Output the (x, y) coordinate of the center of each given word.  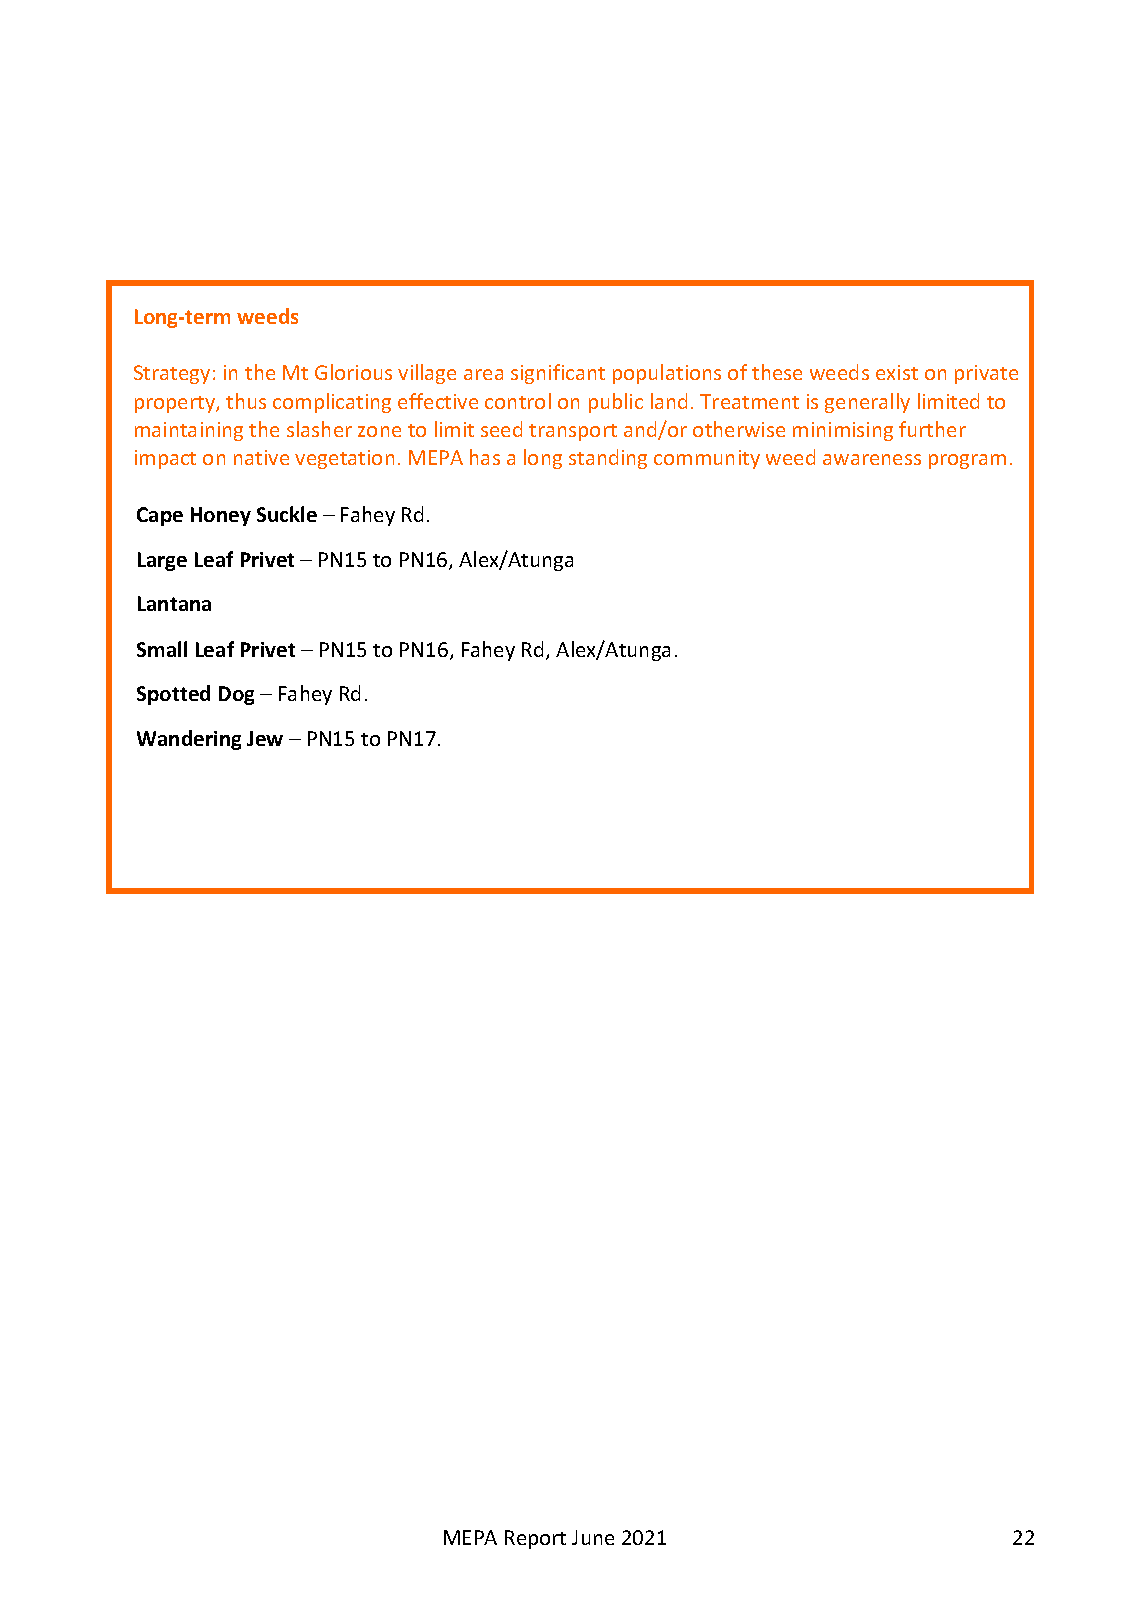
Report (535, 1539)
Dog (236, 695)
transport (573, 432)
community (707, 459)
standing (608, 459)
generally (867, 403)
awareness (872, 459)
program (967, 461)
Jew (265, 738)
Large (162, 561)
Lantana (174, 603)
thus (246, 401)
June (593, 1537)
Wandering (189, 740)
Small (162, 649)
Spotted (173, 695)
